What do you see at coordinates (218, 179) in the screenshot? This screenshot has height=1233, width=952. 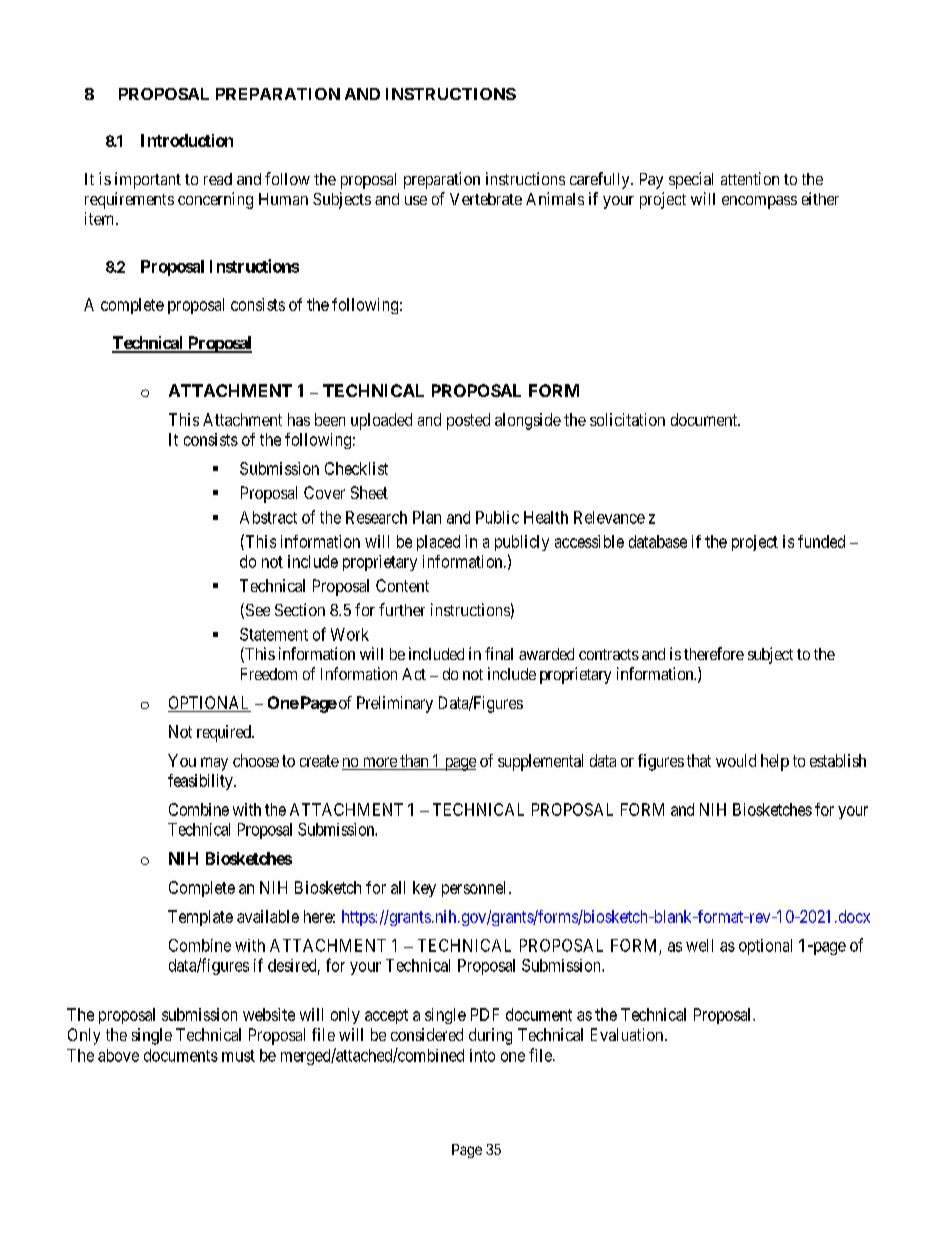 I see `read` at bounding box center [218, 179].
